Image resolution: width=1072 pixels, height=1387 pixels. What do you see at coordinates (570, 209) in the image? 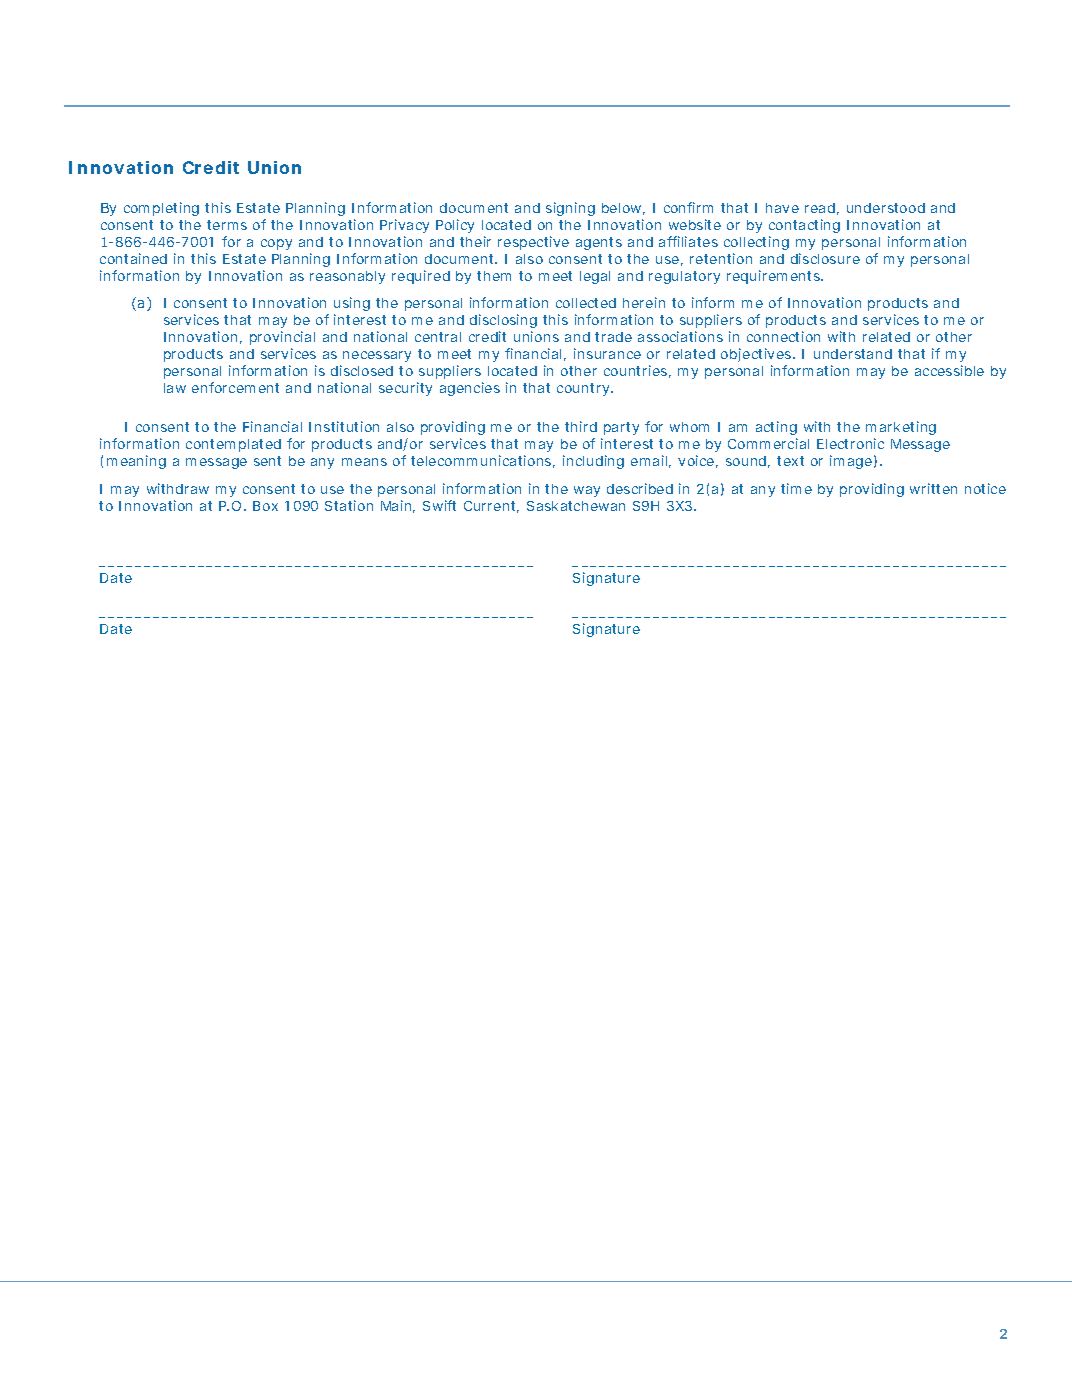
I see `signing` at bounding box center [570, 209].
